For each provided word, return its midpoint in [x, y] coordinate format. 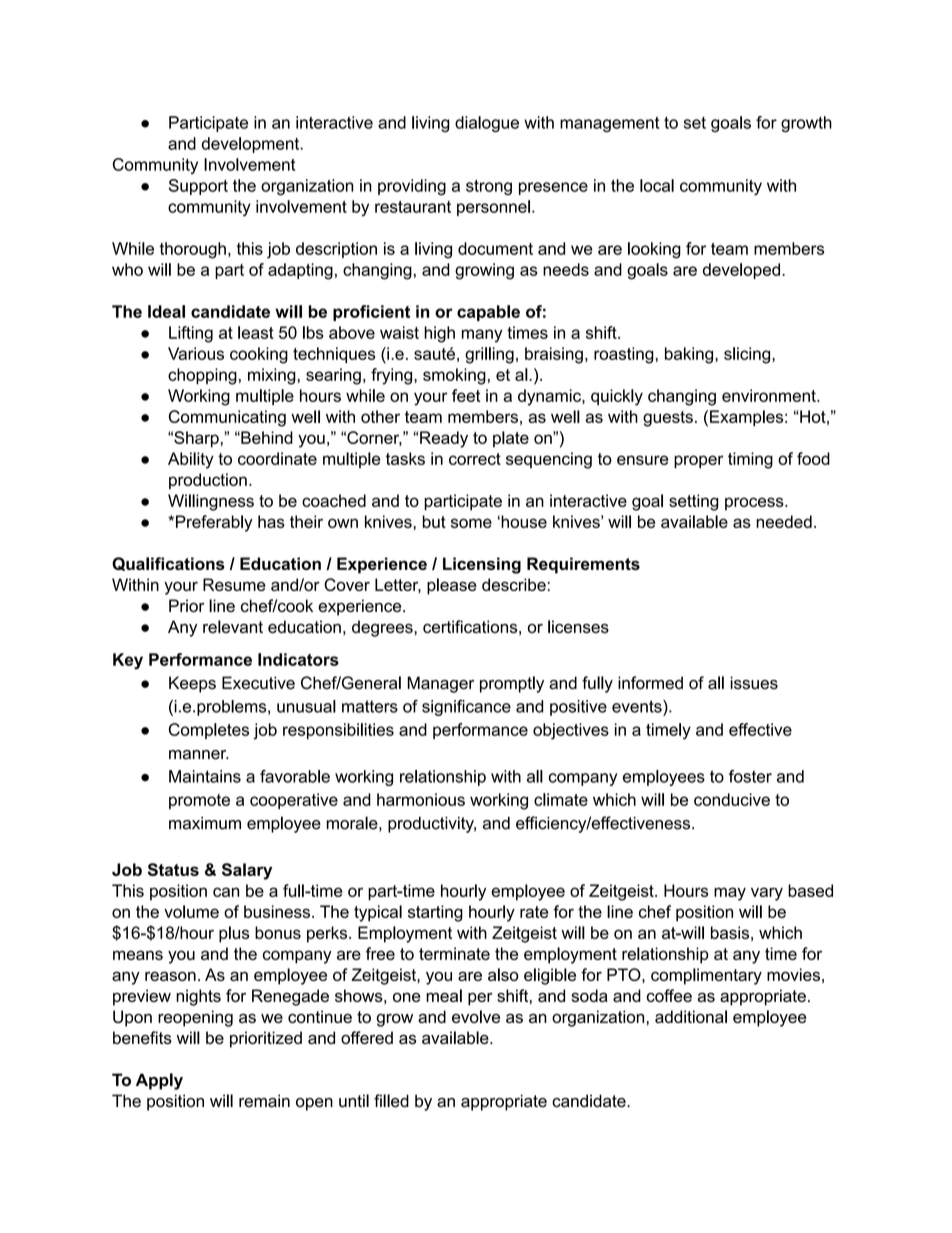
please [452, 586]
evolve [476, 1016]
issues [754, 683]
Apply [159, 1081]
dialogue [487, 124]
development [252, 145]
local [657, 185]
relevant [233, 626]
